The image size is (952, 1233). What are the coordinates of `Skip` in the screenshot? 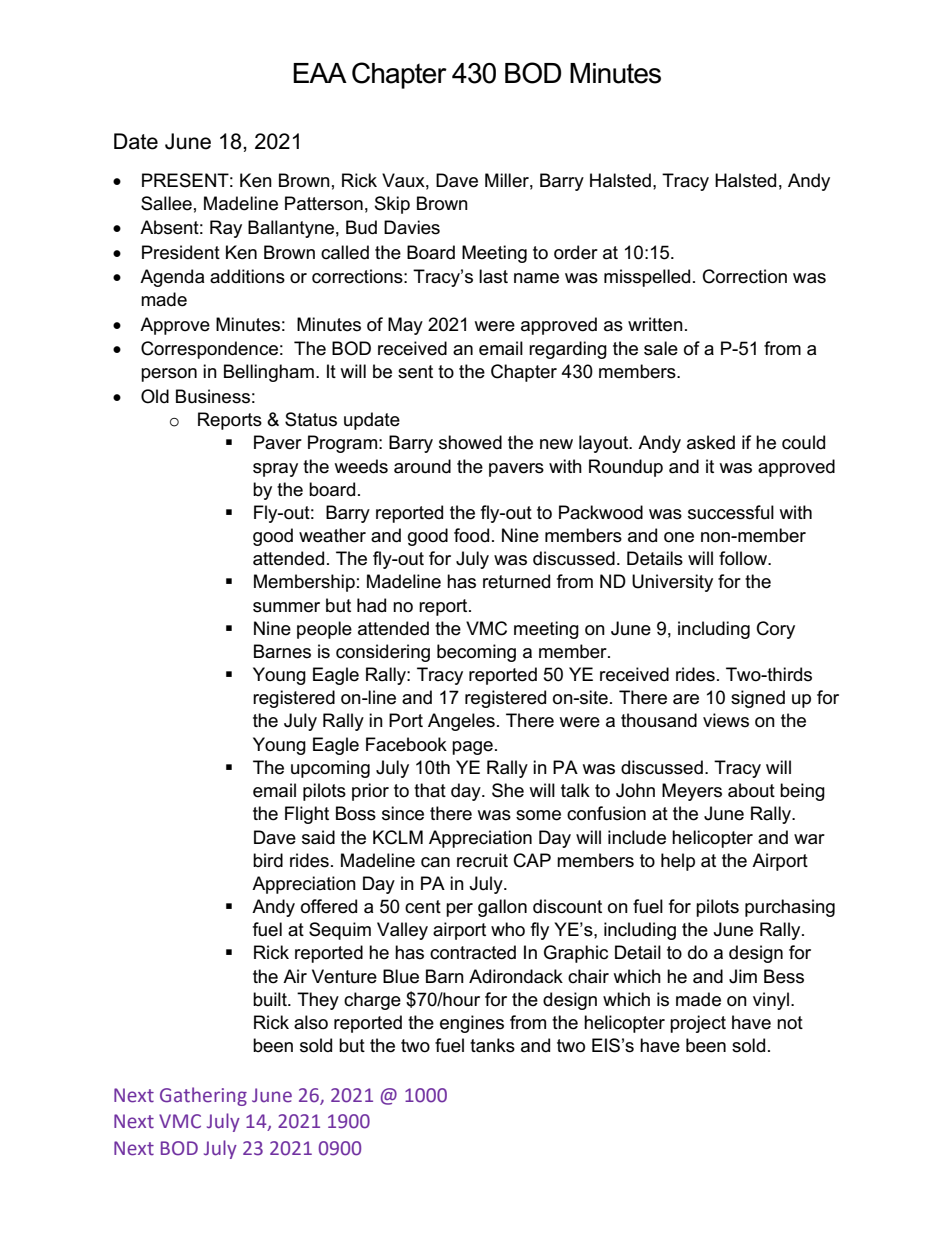 It's located at (392, 205).
